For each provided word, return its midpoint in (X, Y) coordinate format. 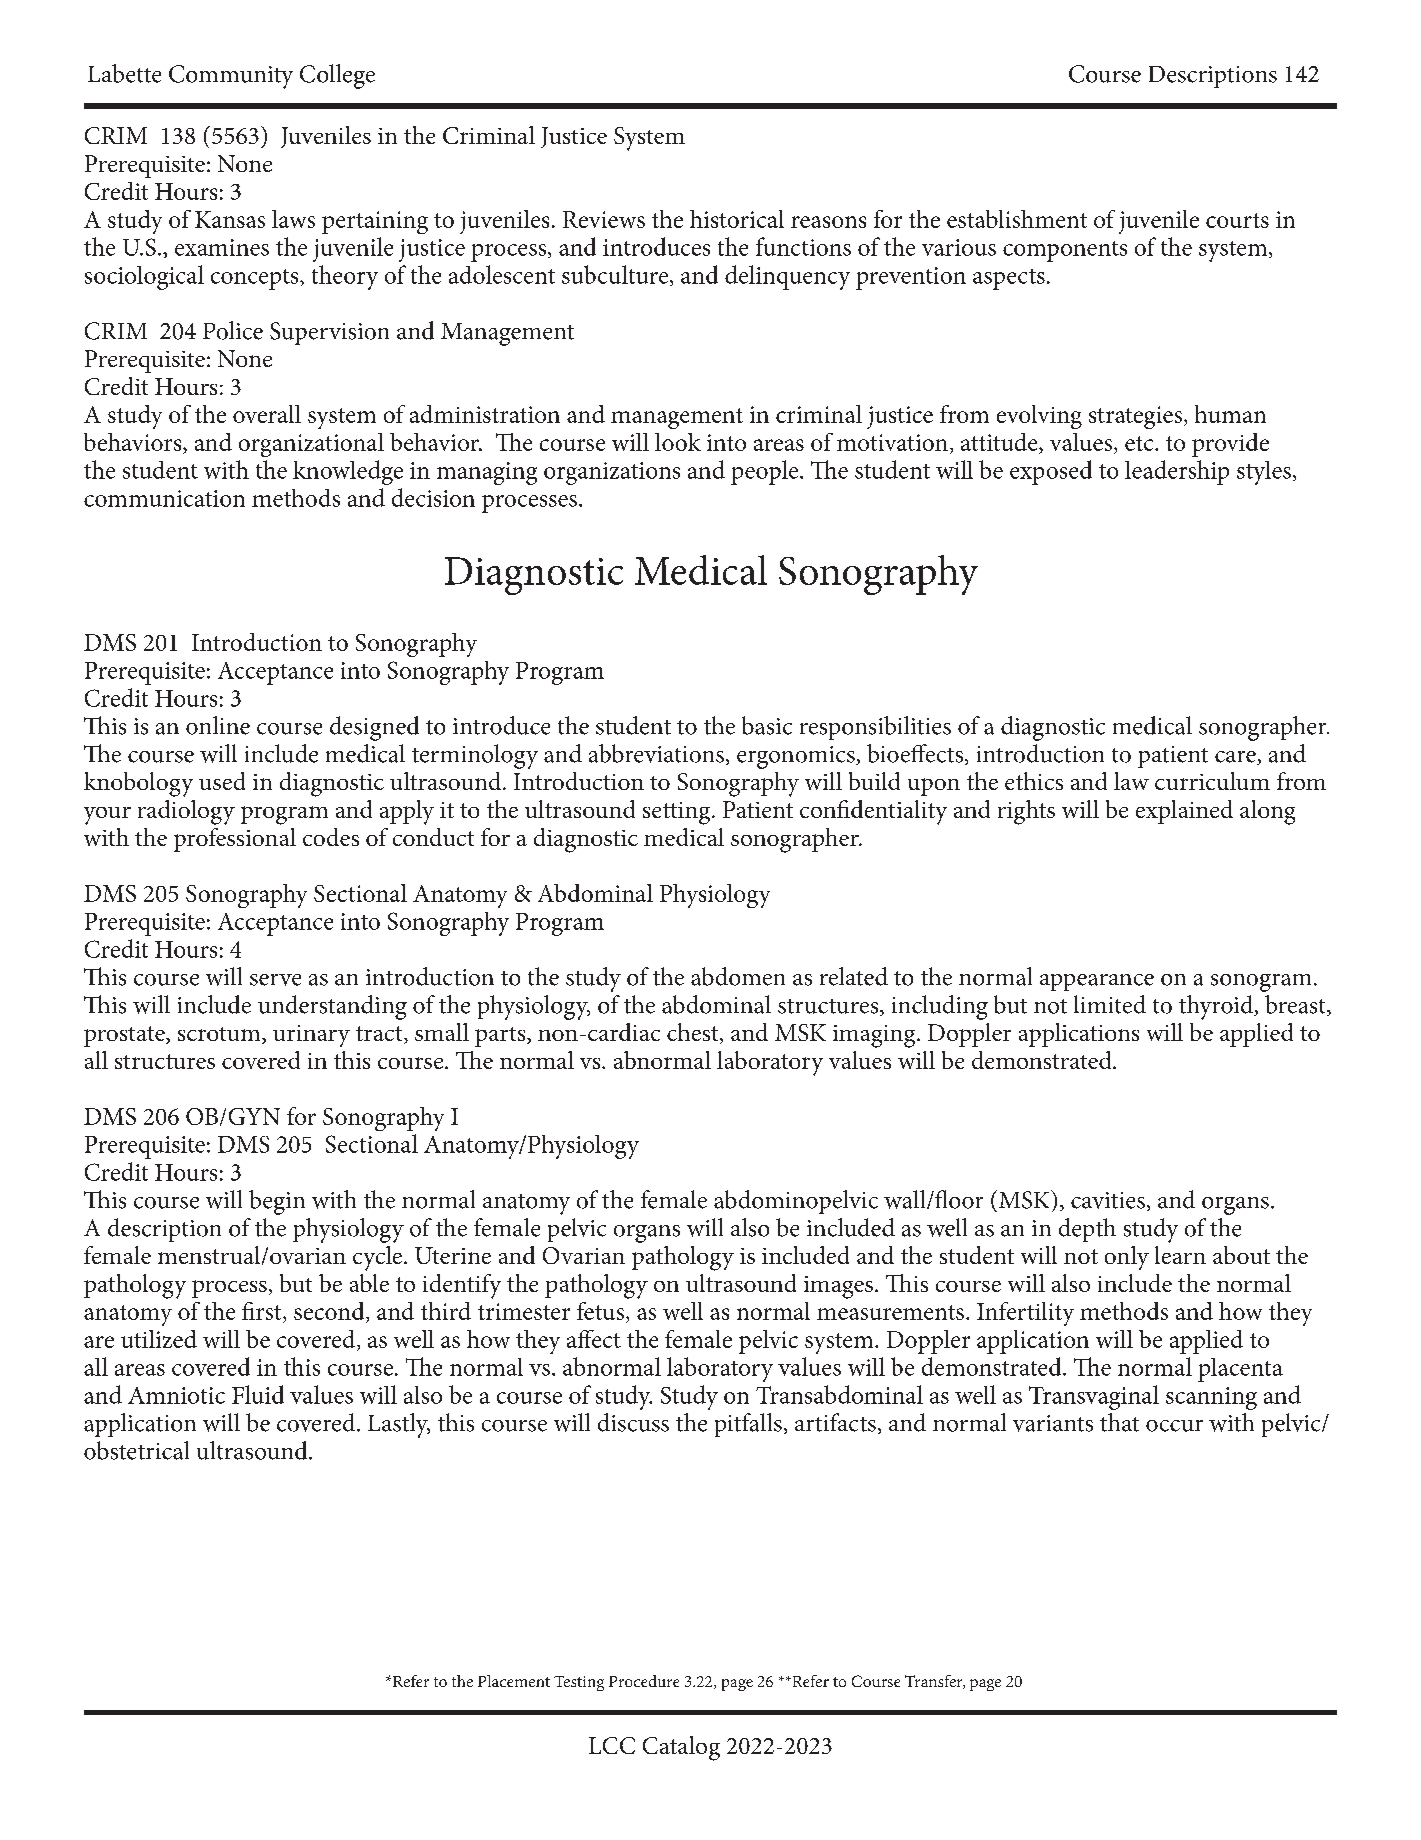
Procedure (644, 1681)
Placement (514, 1681)
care (1236, 758)
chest (694, 1033)
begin (277, 1202)
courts (1237, 220)
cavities (1108, 1200)
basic (767, 725)
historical (737, 219)
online (218, 725)
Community (231, 77)
